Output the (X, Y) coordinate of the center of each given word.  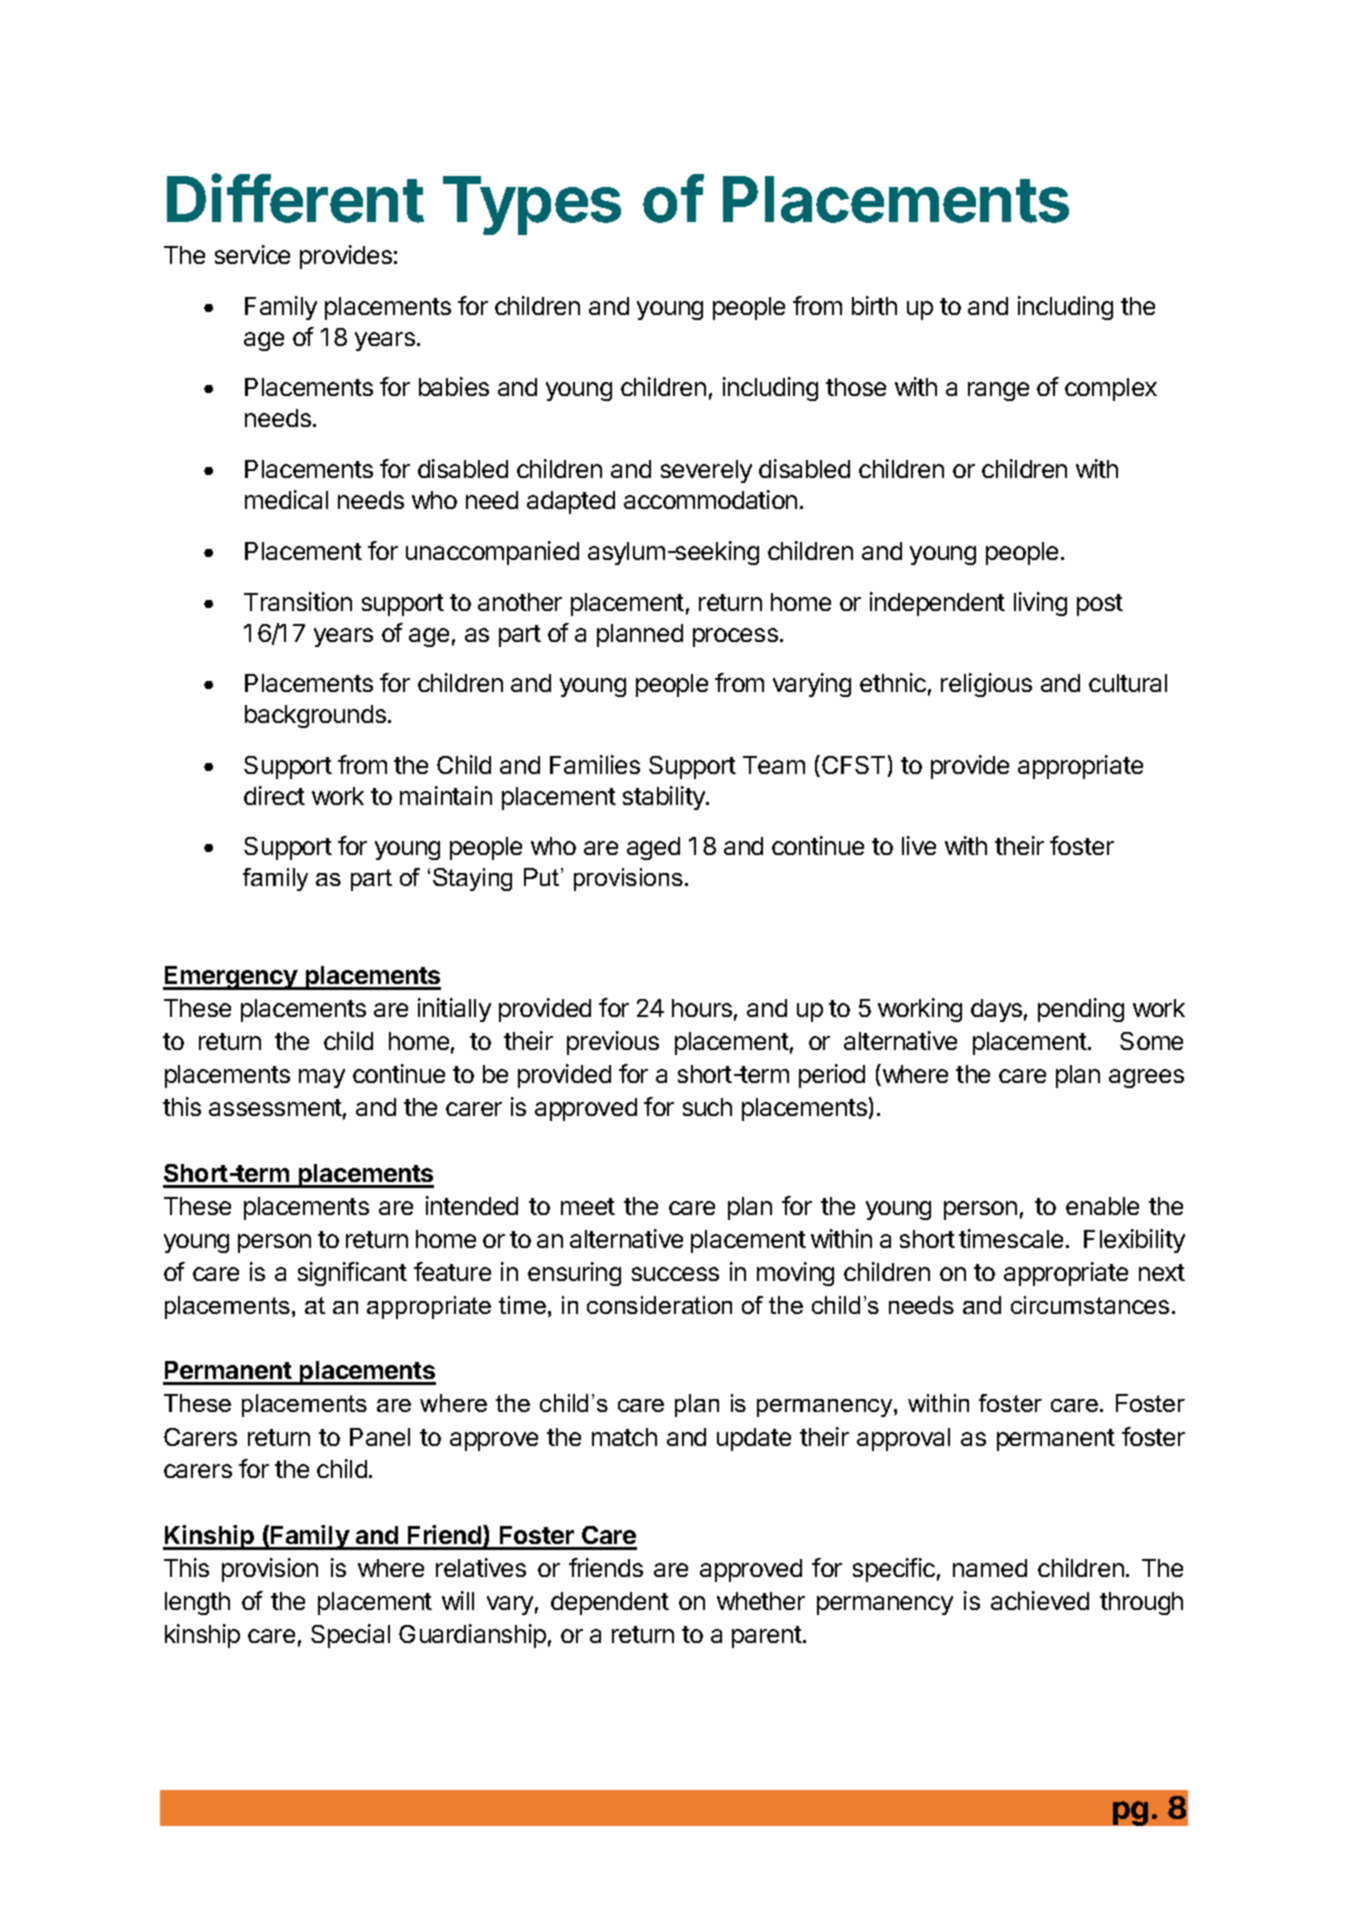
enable (1102, 1206)
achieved (1040, 1600)
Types (532, 205)
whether (761, 1601)
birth (874, 305)
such (707, 1107)
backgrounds (315, 716)
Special (350, 1636)
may (322, 1078)
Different (295, 198)
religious (986, 685)
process (735, 637)
